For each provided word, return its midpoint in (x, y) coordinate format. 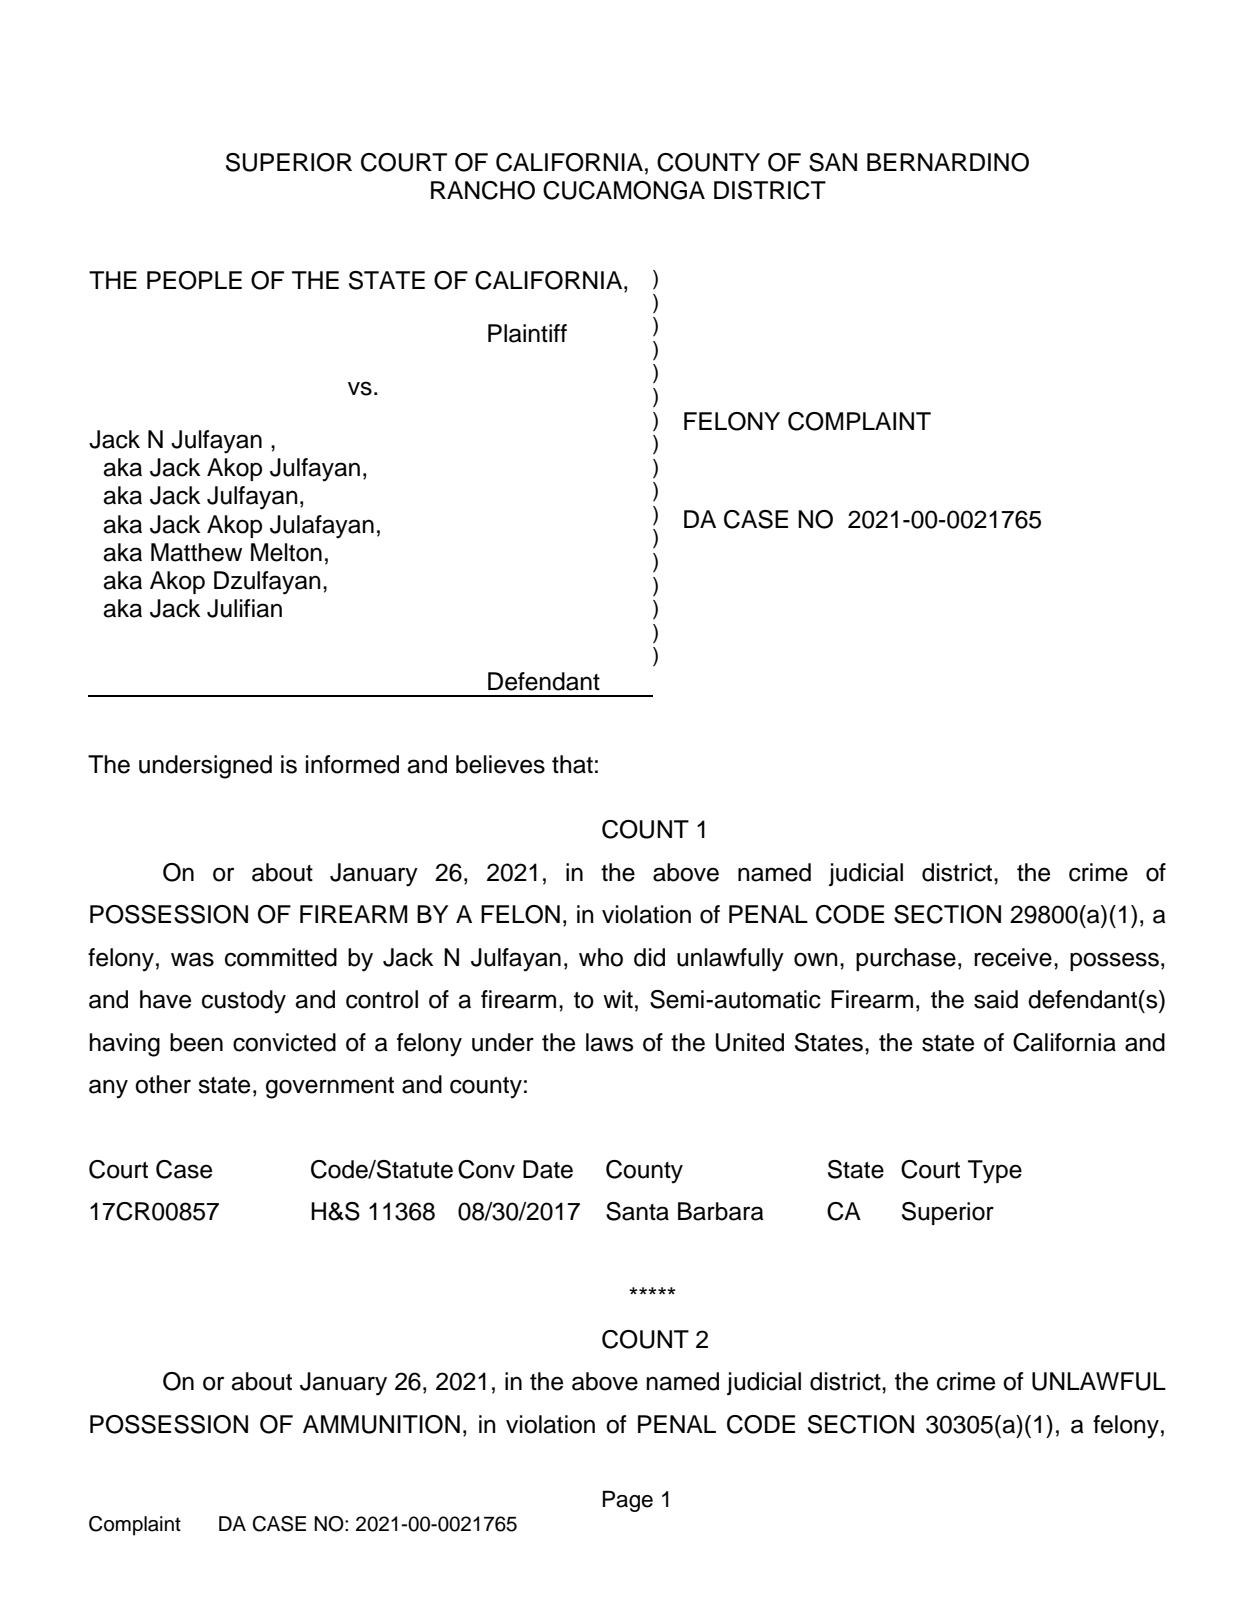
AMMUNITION (381, 1424)
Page (628, 1501)
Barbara (721, 1211)
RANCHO (483, 190)
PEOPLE (194, 280)
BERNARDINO (948, 162)
